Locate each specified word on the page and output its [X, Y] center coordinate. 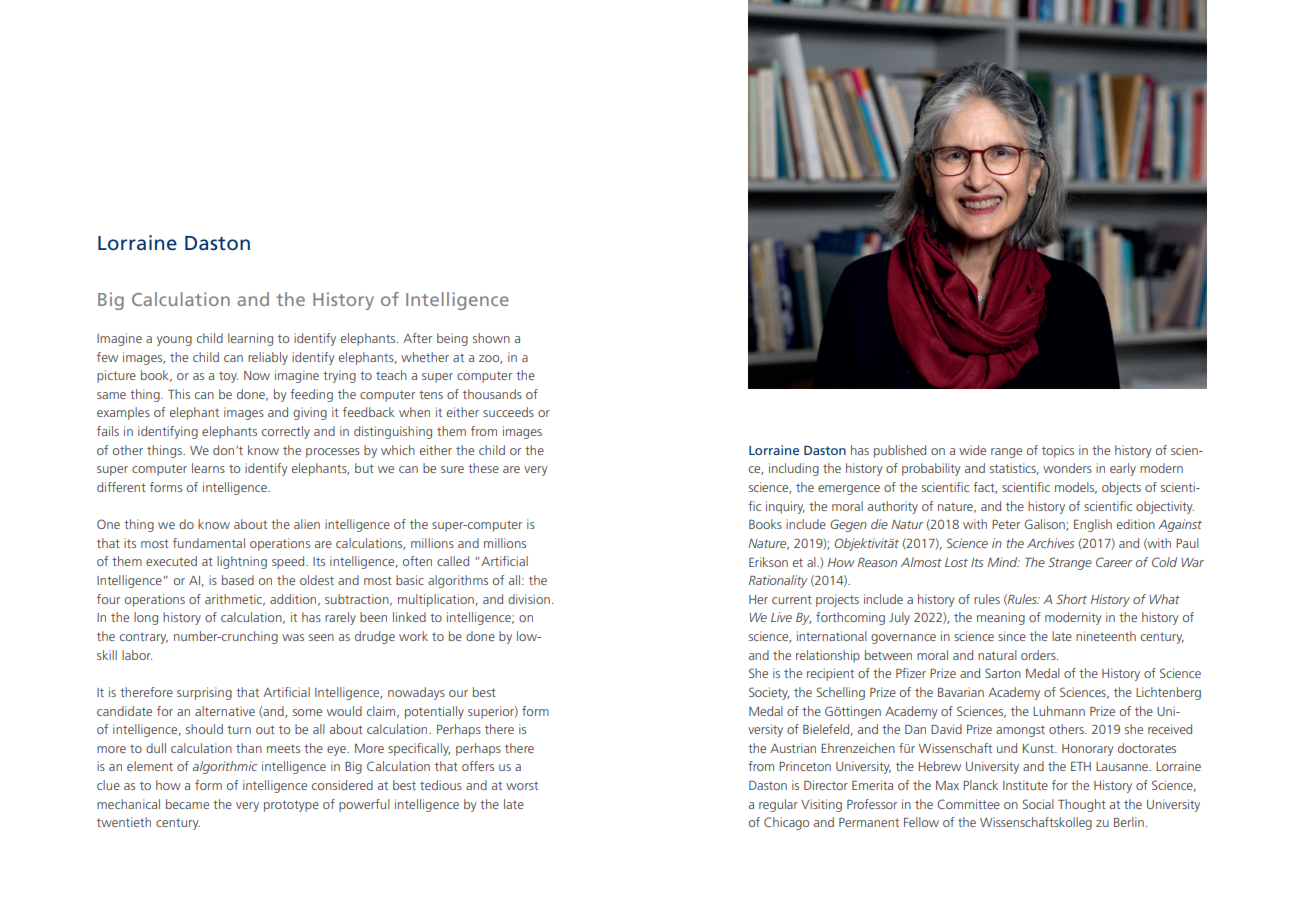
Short [1071, 599]
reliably [268, 358]
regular [778, 805]
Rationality [778, 581]
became [187, 804]
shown [491, 338]
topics [1058, 451]
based [238, 580]
